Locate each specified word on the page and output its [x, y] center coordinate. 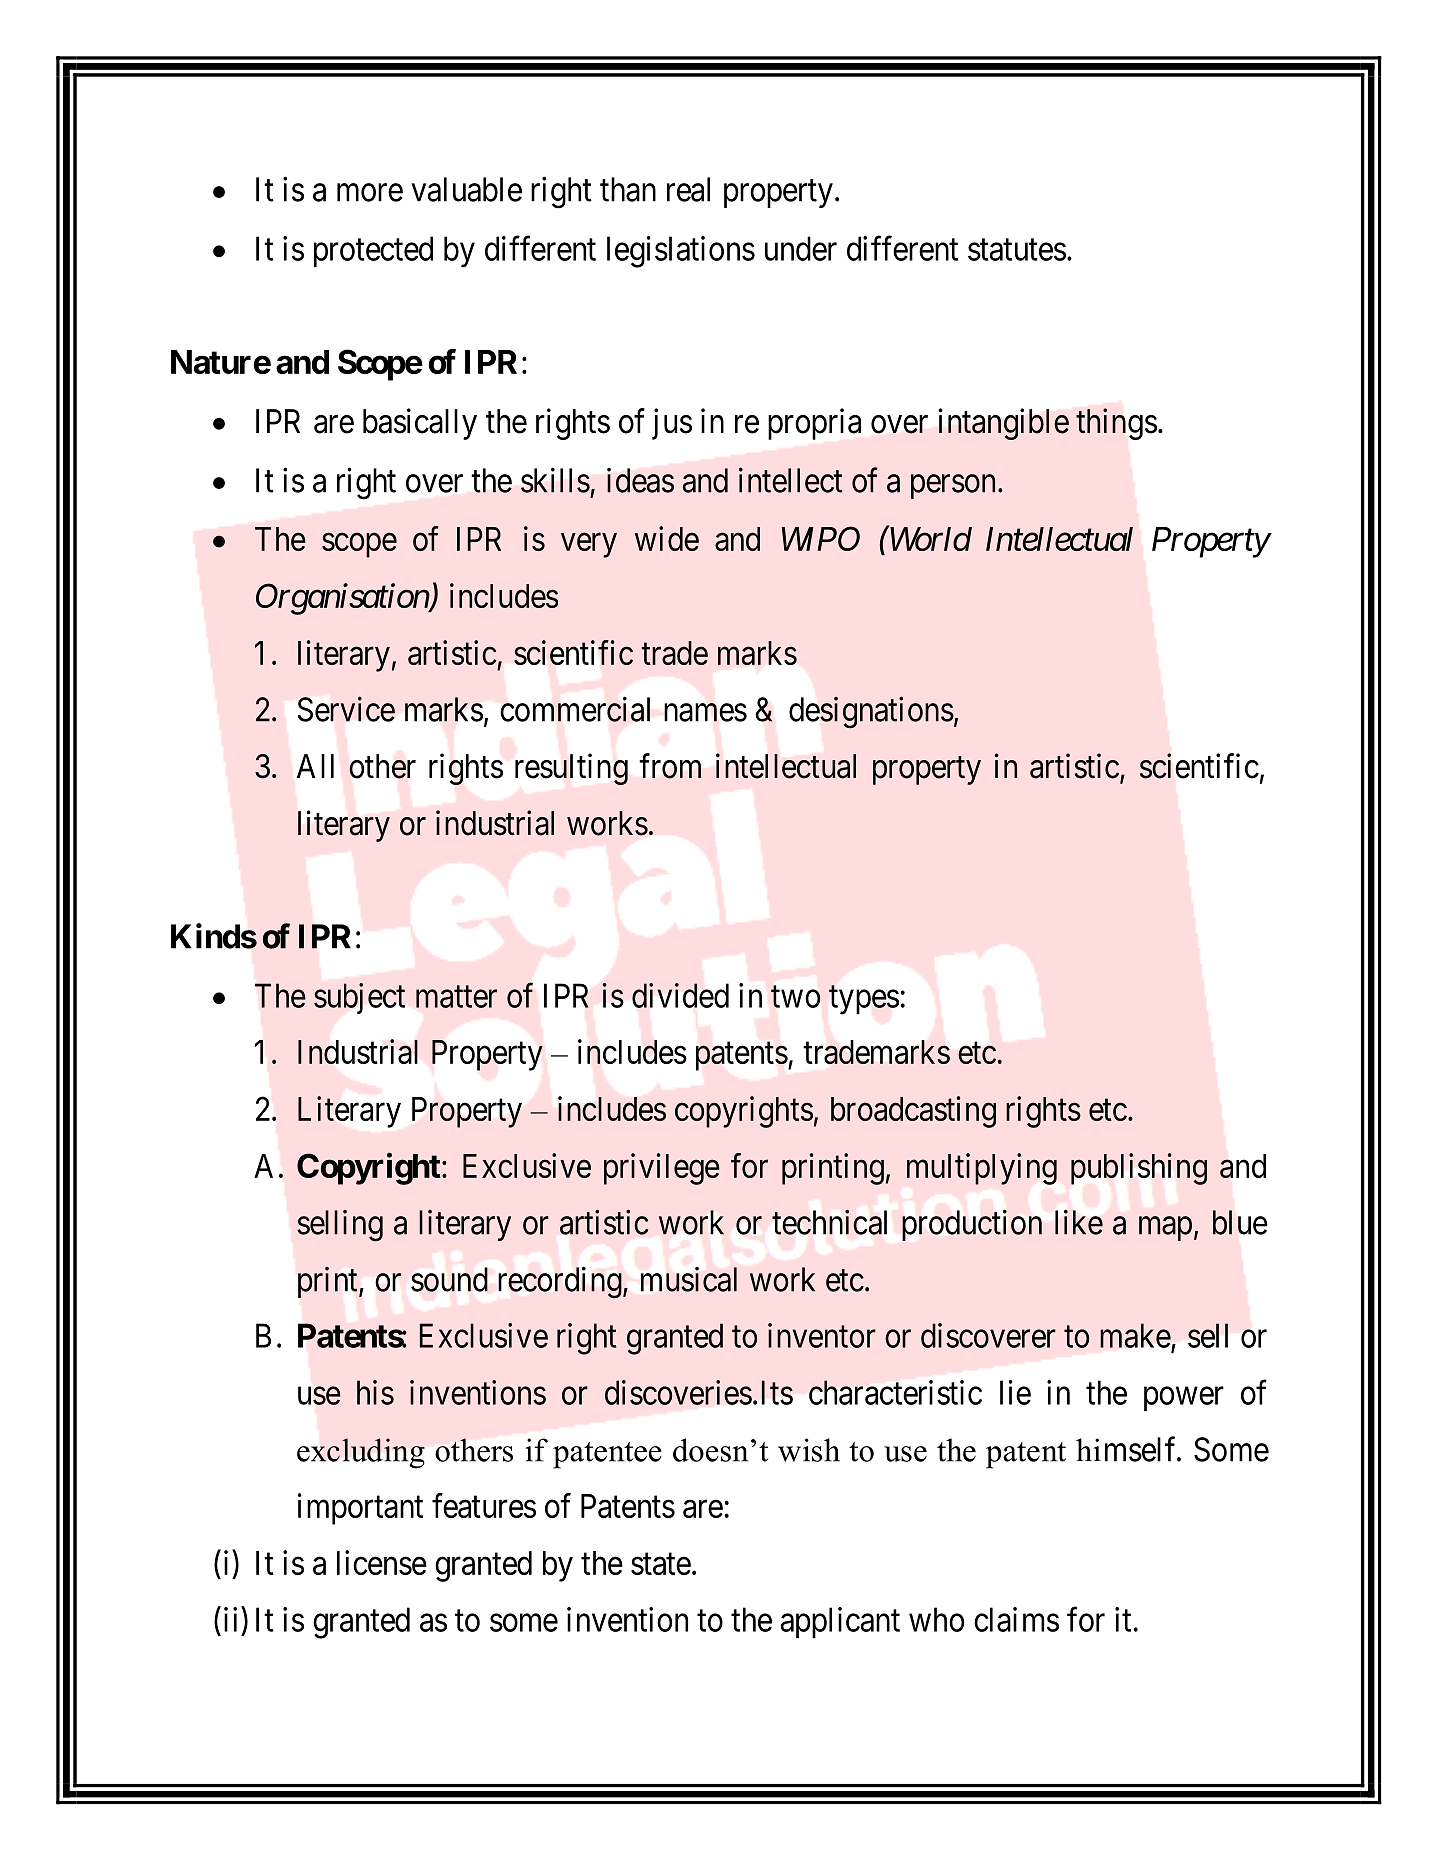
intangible [1004, 424]
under [801, 248]
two [796, 997]
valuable [466, 189]
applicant [840, 1622]
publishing [1139, 1169]
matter [456, 997]
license [382, 1562]
